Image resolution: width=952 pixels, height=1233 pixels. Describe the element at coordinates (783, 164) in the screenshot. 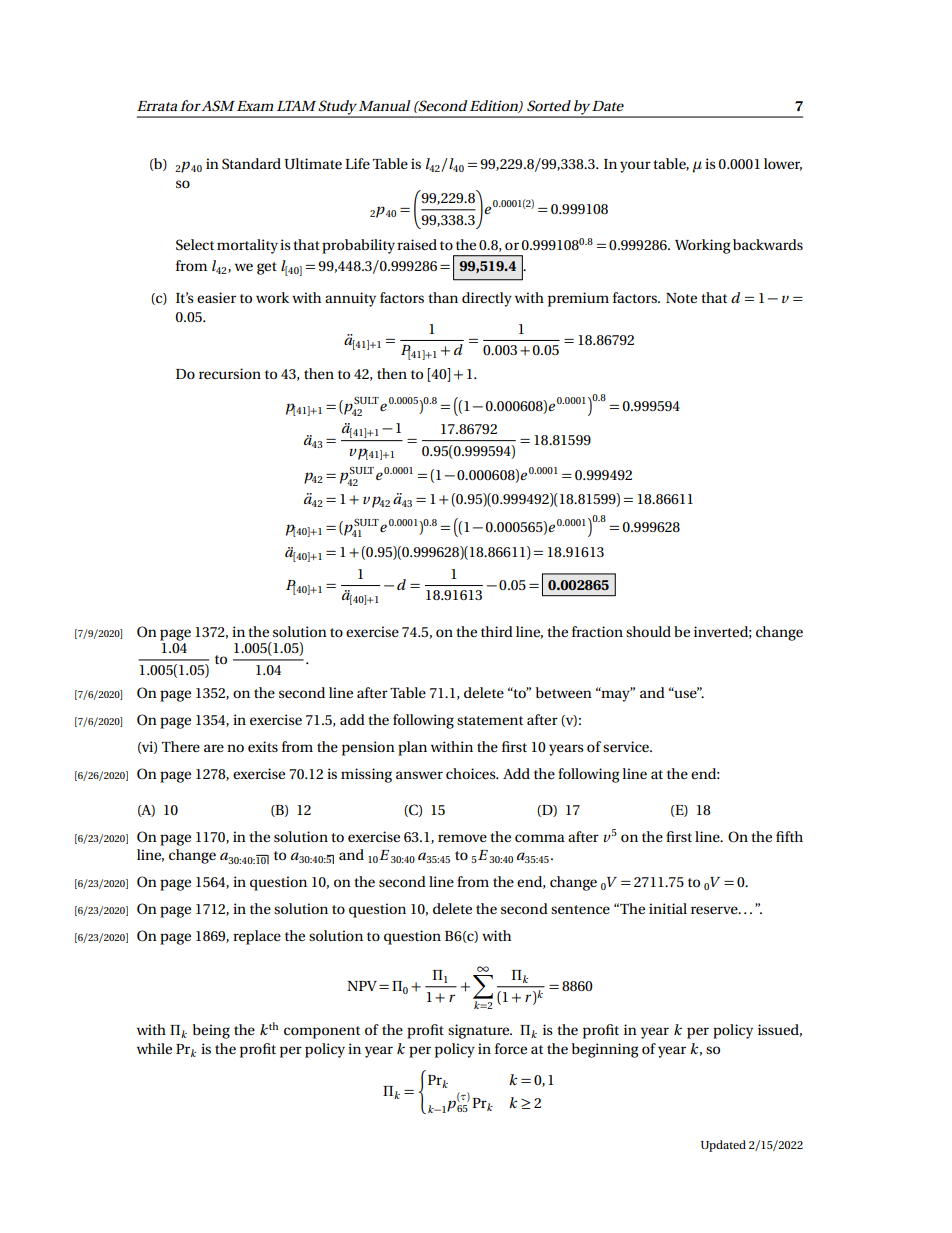

I see `lower` at that location.
